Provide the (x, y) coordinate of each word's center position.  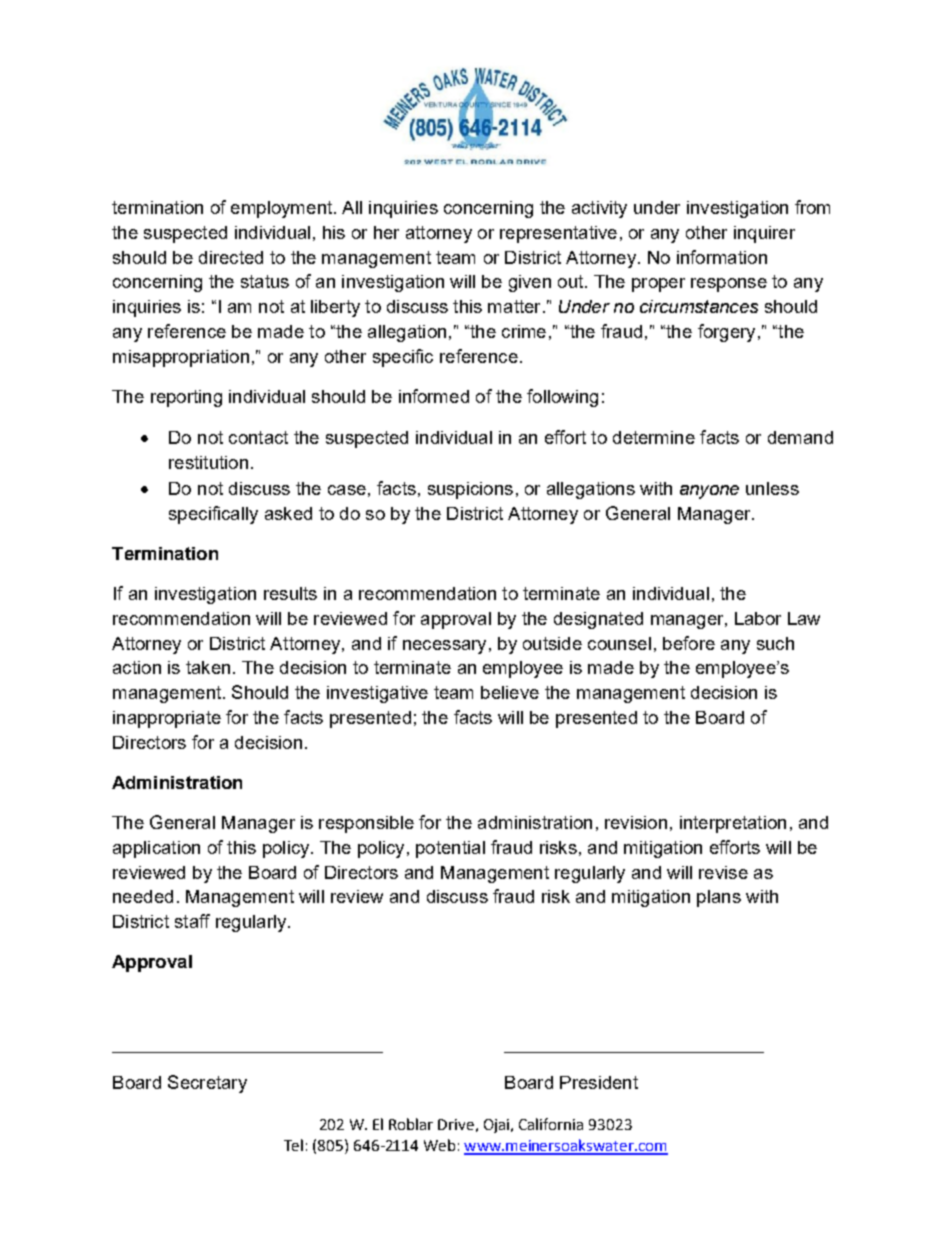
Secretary (207, 1084)
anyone (709, 492)
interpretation (733, 824)
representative (558, 234)
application (156, 849)
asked (288, 513)
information (722, 257)
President (599, 1082)
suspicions (470, 490)
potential (450, 849)
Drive (456, 1124)
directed (231, 257)
